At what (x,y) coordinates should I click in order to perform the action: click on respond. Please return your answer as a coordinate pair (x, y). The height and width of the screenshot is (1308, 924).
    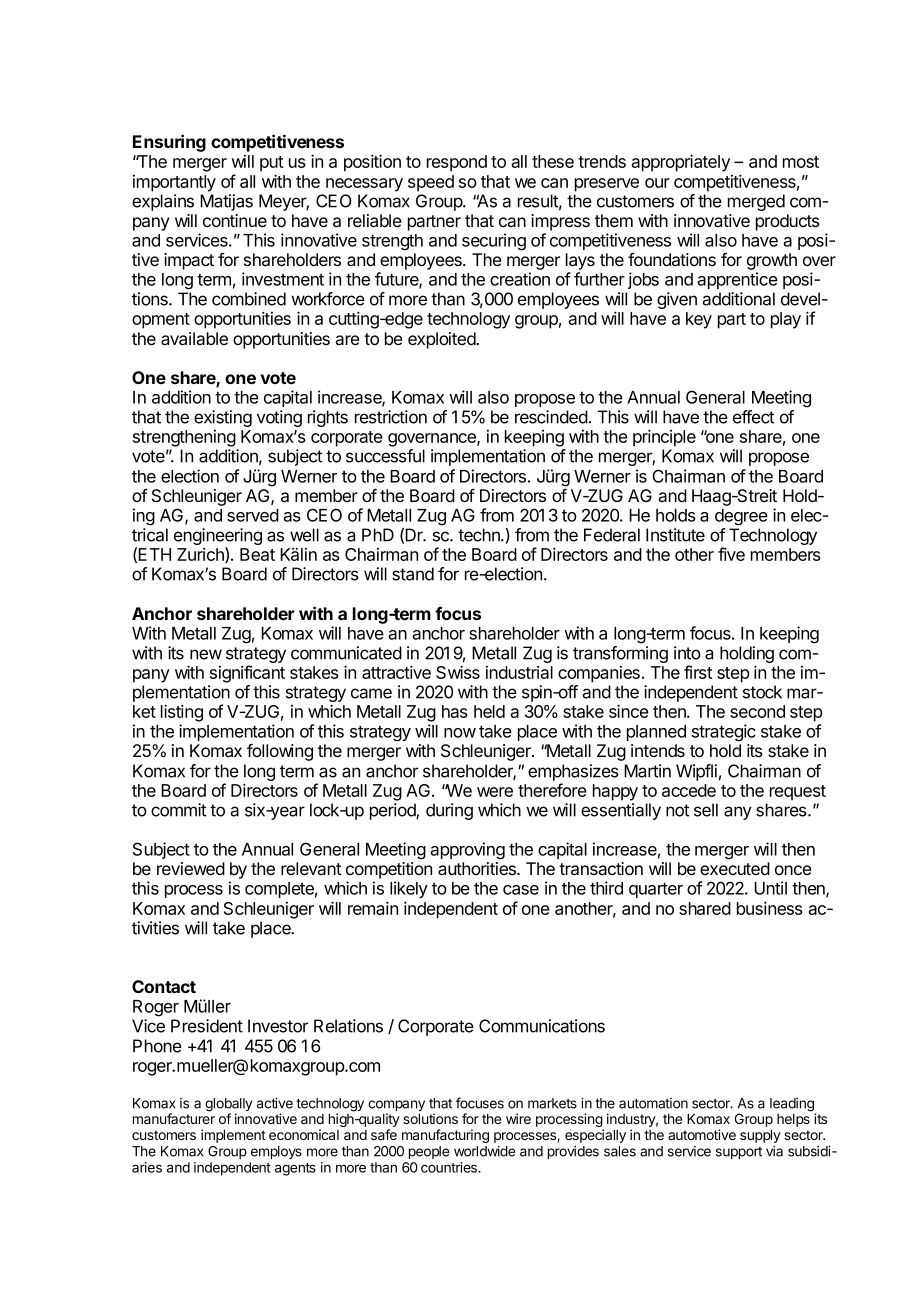
    Looking at the image, I should click on (457, 163).
